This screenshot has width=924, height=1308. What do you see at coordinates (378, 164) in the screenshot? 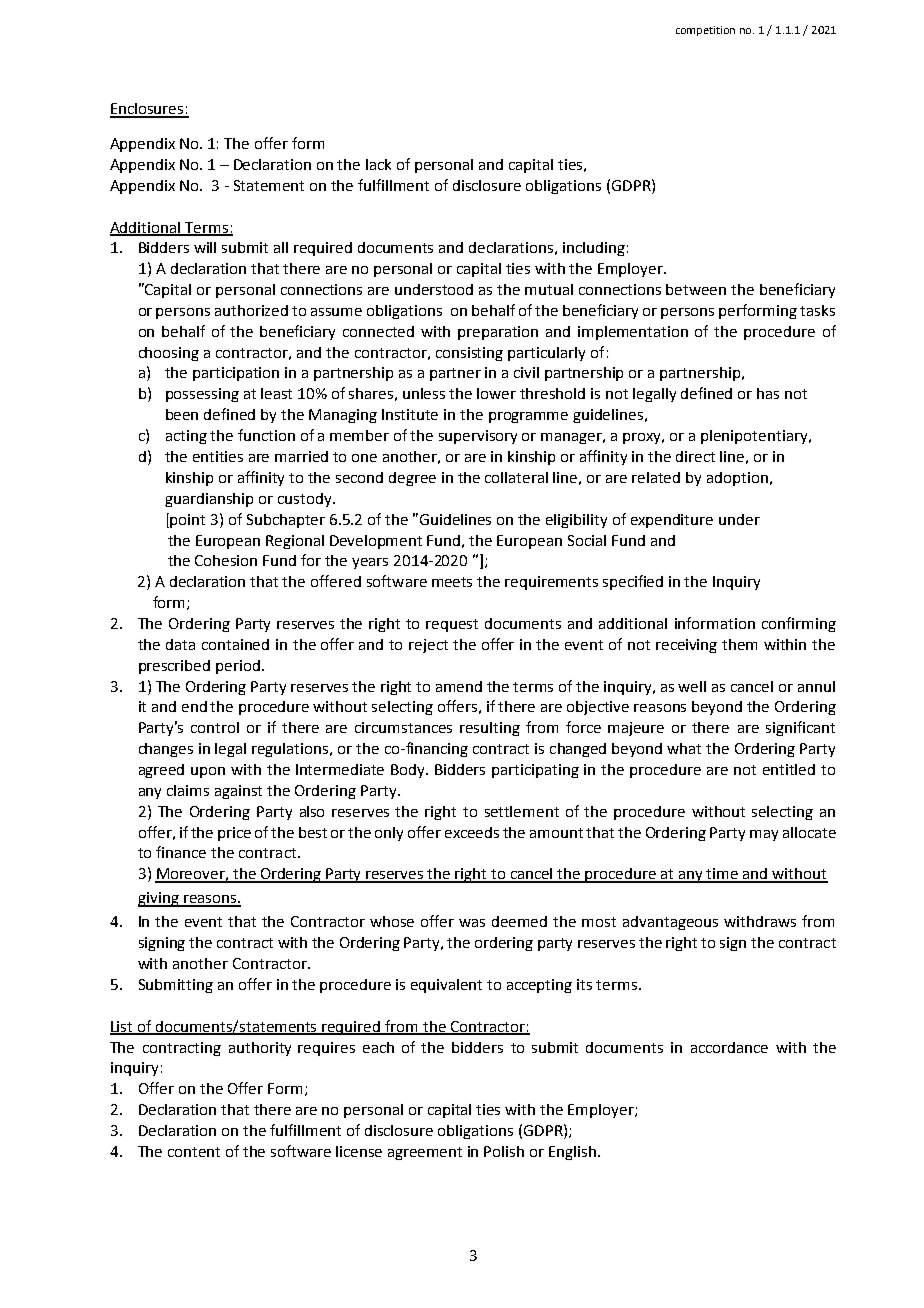
I see `lack` at bounding box center [378, 164].
